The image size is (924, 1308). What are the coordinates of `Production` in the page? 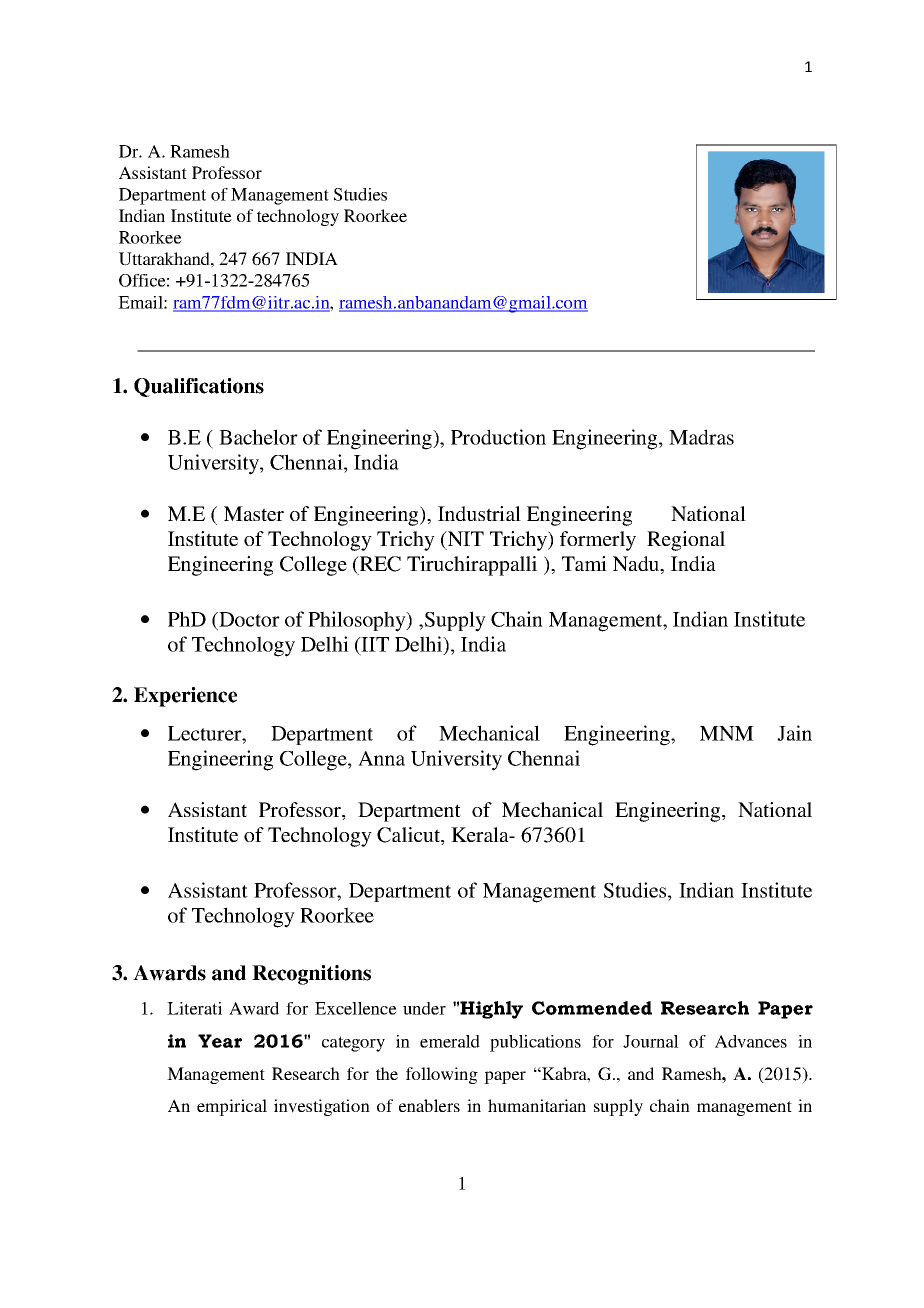 It's located at (498, 437).
